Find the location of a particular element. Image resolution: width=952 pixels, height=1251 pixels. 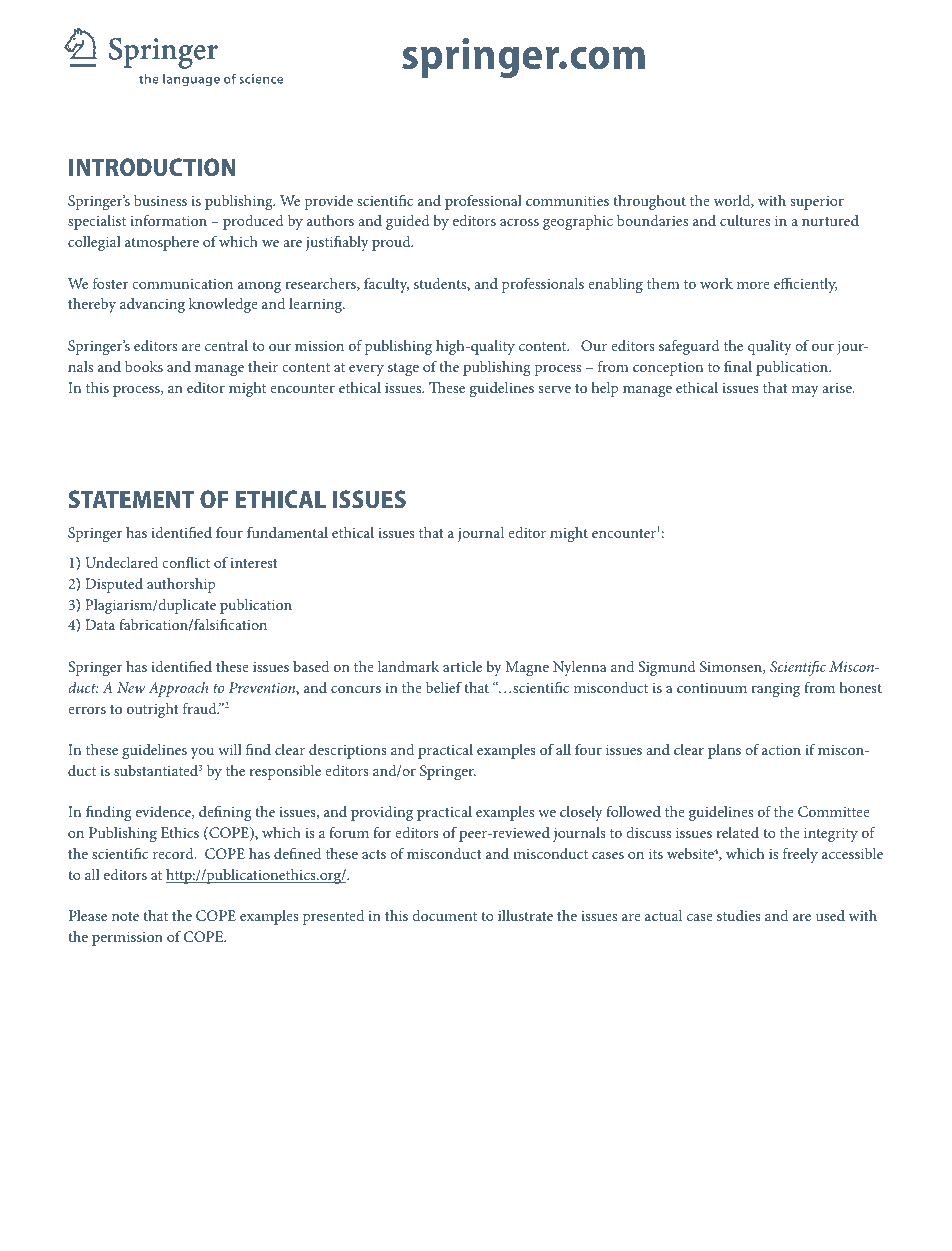

fundamental is located at coordinates (287, 532).
